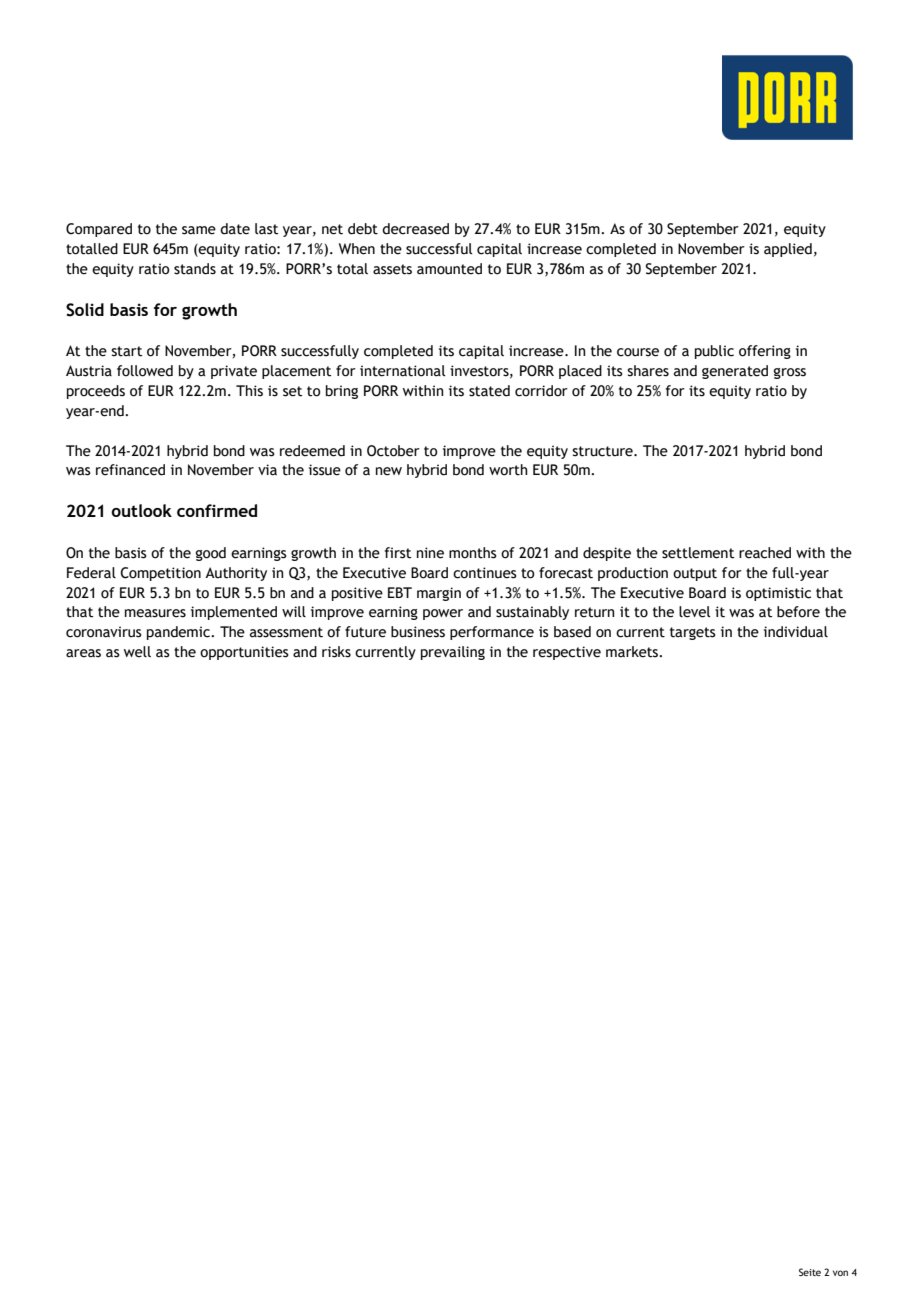 The height and width of the screenshot is (1308, 924). What do you see at coordinates (137, 652) in the screenshot?
I see `well` at bounding box center [137, 652].
